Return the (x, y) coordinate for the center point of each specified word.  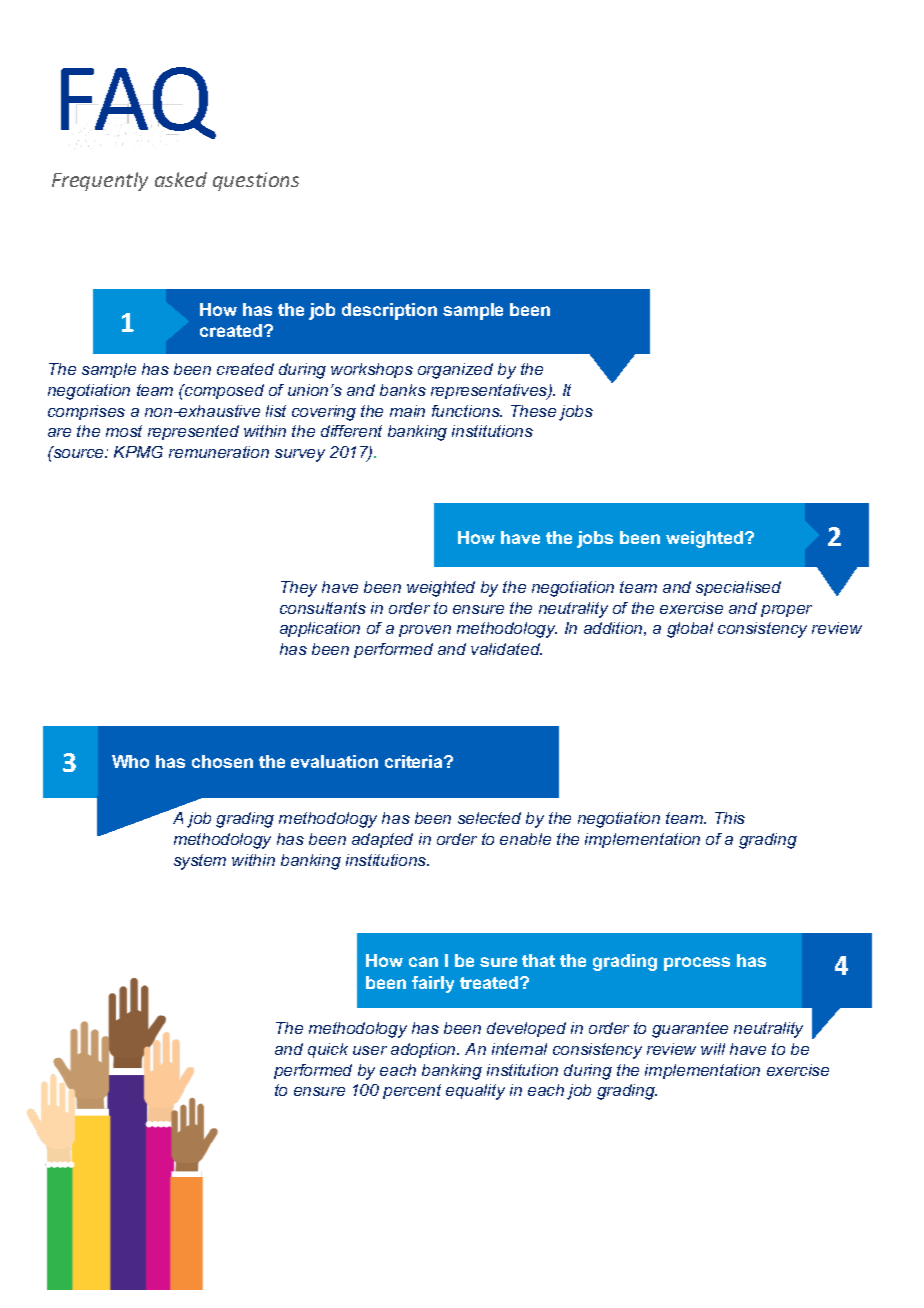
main (407, 411)
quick (328, 1050)
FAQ (138, 104)
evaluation (334, 761)
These (533, 411)
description (389, 311)
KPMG (138, 452)
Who (130, 761)
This (730, 818)
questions (256, 181)
